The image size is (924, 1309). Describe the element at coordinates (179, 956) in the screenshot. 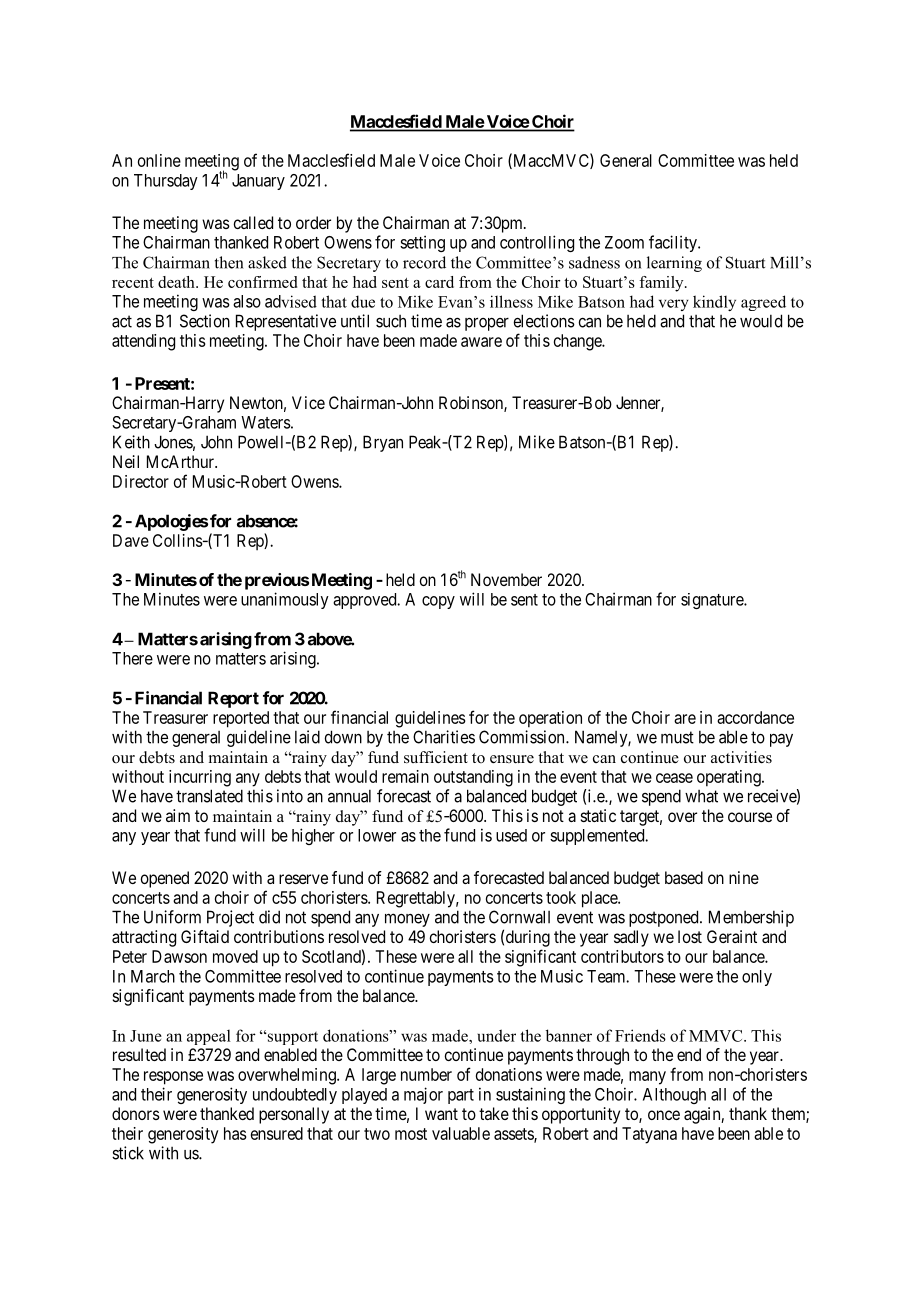

I see `Dawson` at that location.
